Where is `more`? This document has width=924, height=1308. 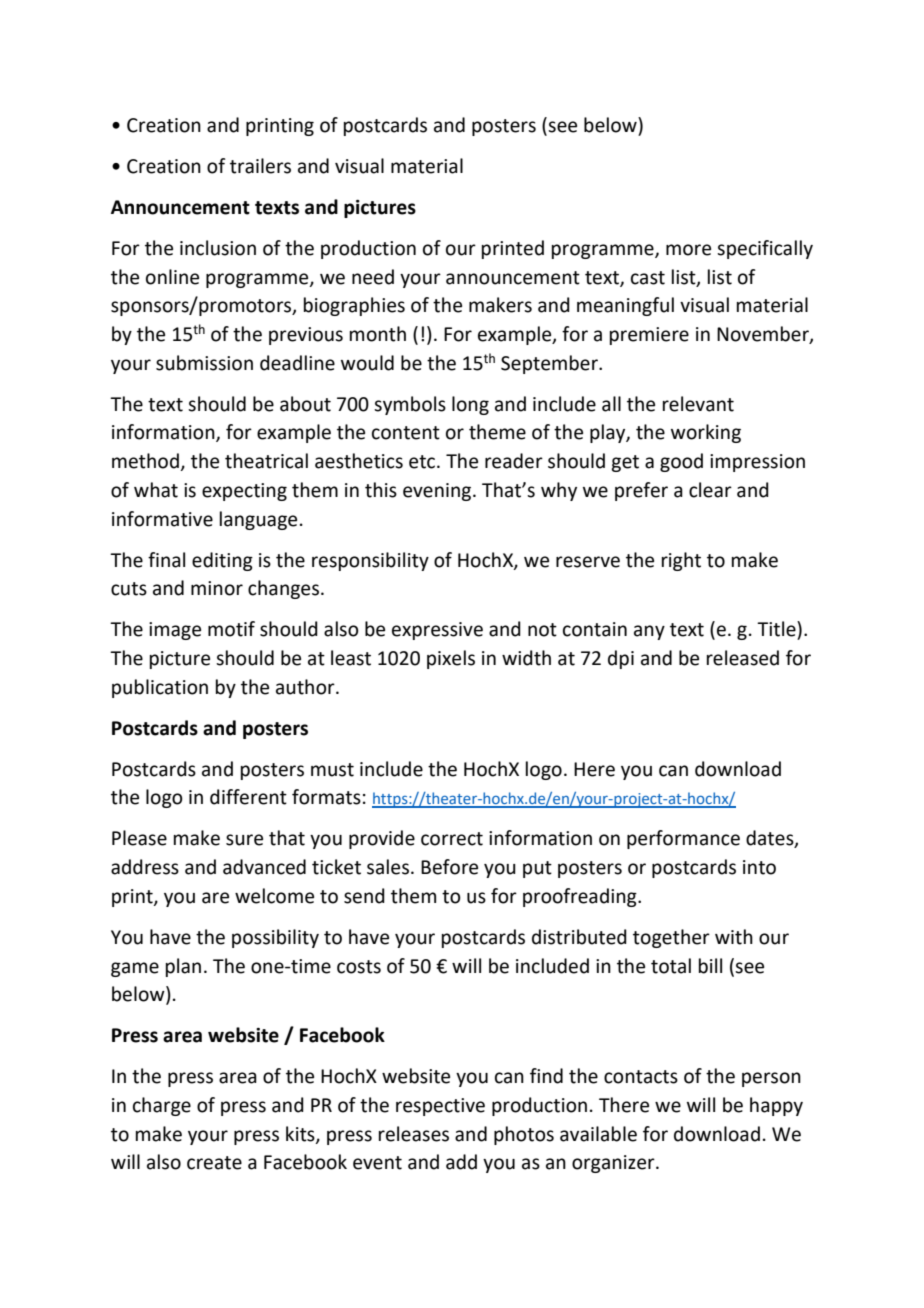 more is located at coordinates (688, 250).
